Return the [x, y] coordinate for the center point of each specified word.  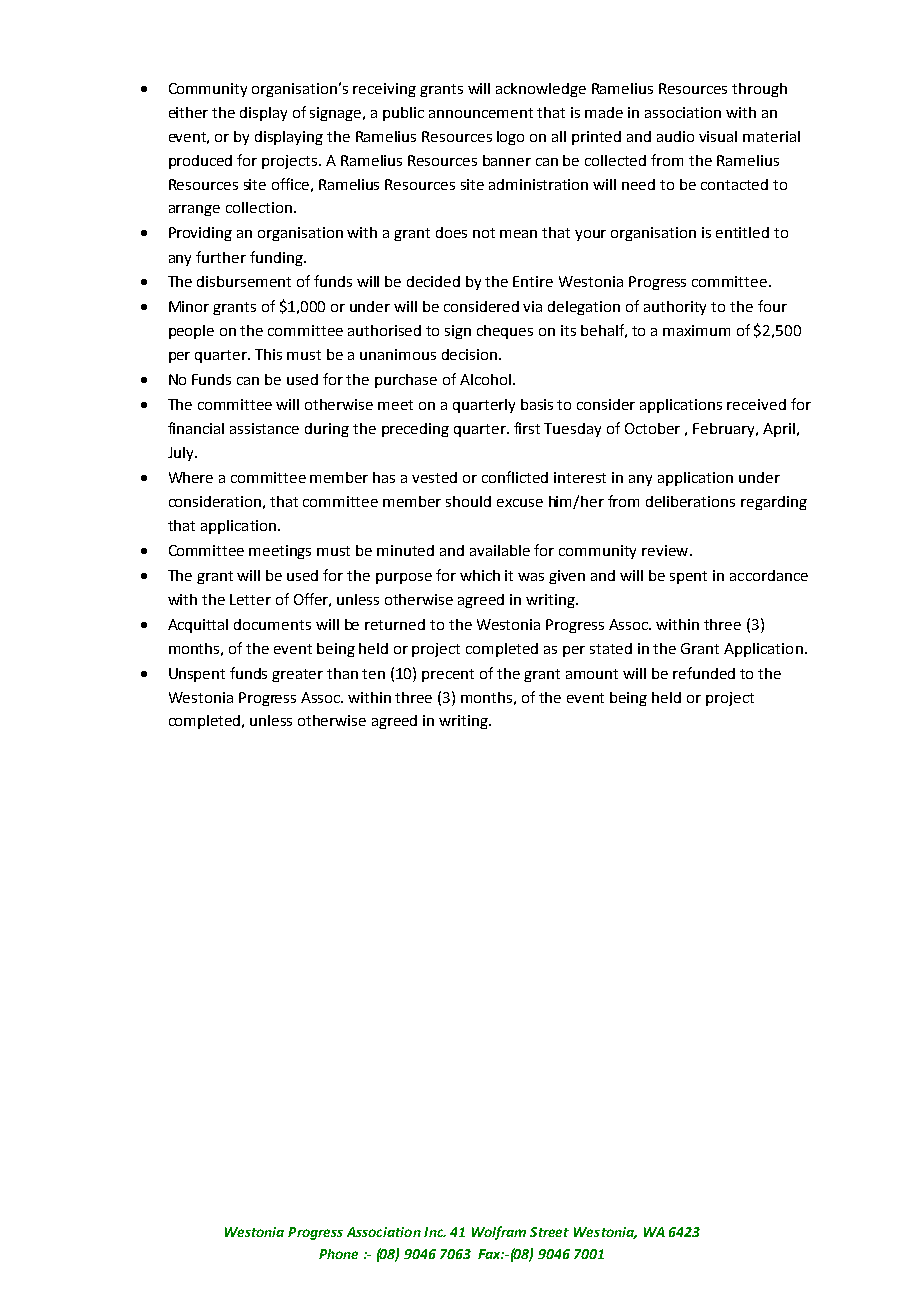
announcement [481, 113]
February [725, 430]
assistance [264, 428]
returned [395, 624]
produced [200, 162]
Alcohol [485, 379]
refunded [704, 673]
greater [297, 675]
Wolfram [499, 1233]
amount [592, 674]
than [342, 673]
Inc [435, 1232]
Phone [338, 1254]
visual [718, 136]
